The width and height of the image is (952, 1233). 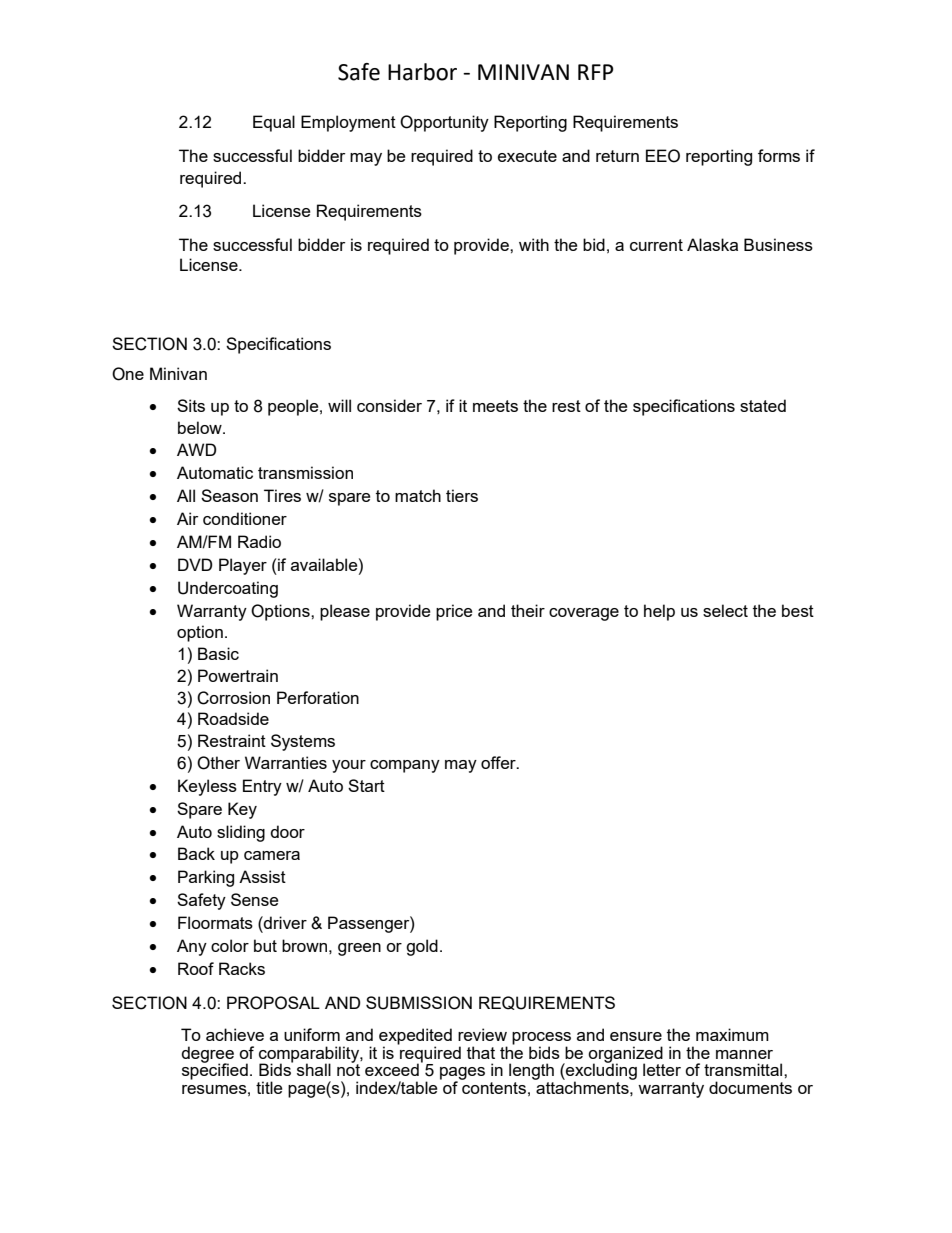 I want to click on title, so click(x=269, y=1087).
